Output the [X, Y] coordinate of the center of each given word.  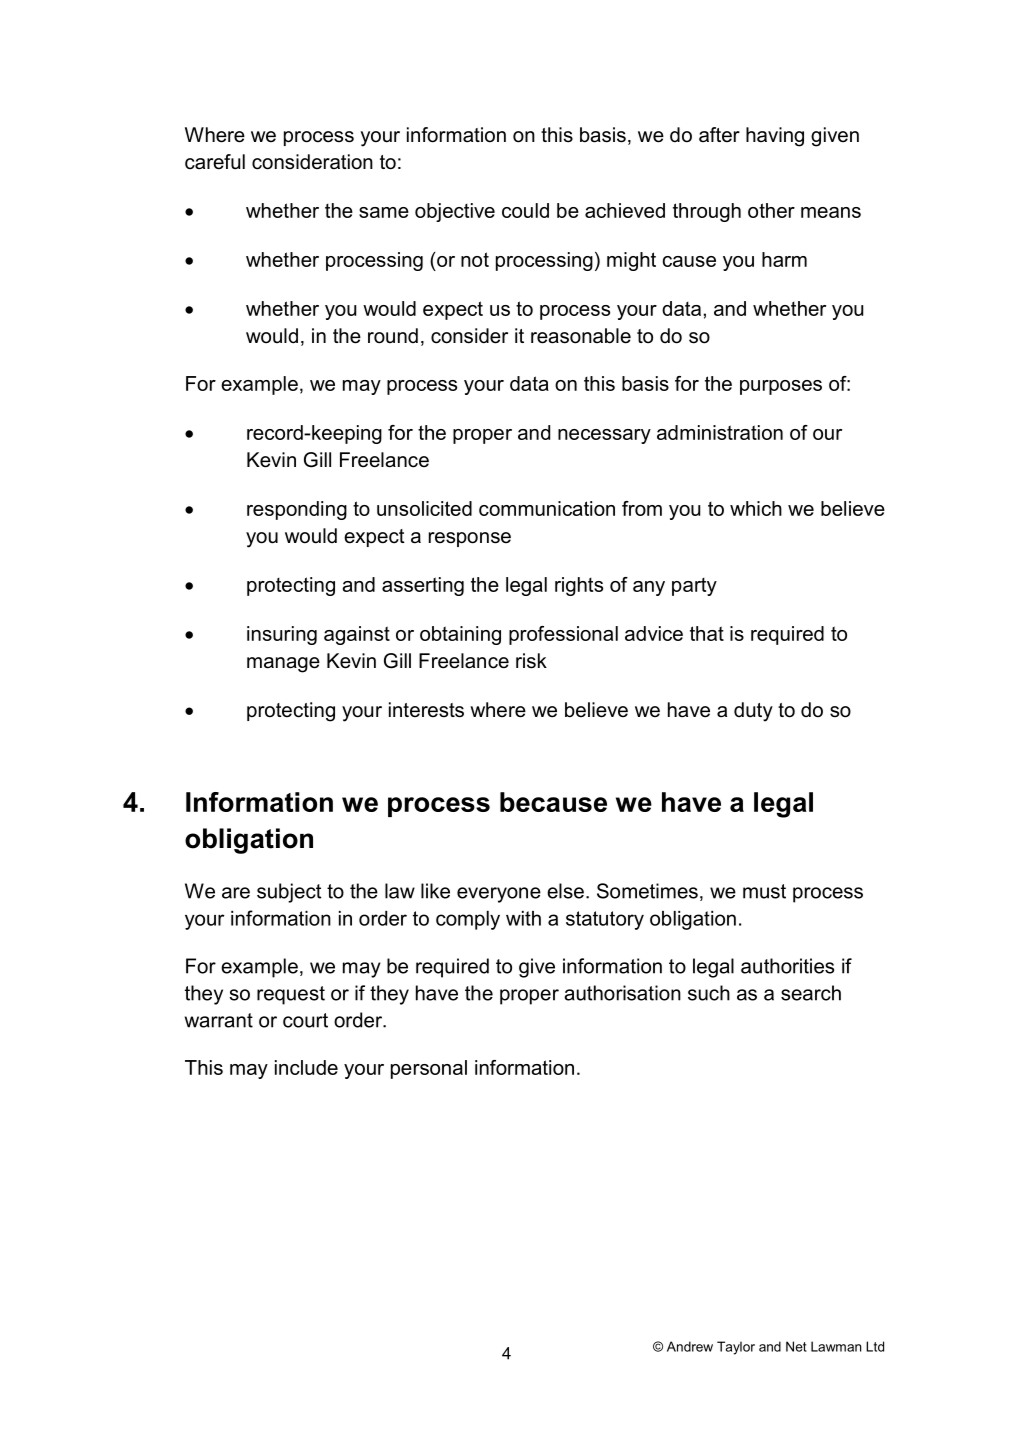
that [707, 633]
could [525, 210]
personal [429, 1069]
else [565, 891]
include [306, 1067]
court [305, 1020]
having [775, 137]
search [811, 993]
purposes [781, 387]
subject [289, 893]
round [393, 336]
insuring [282, 635]
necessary [604, 436]
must [764, 891]
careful [215, 162]
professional [563, 635]
